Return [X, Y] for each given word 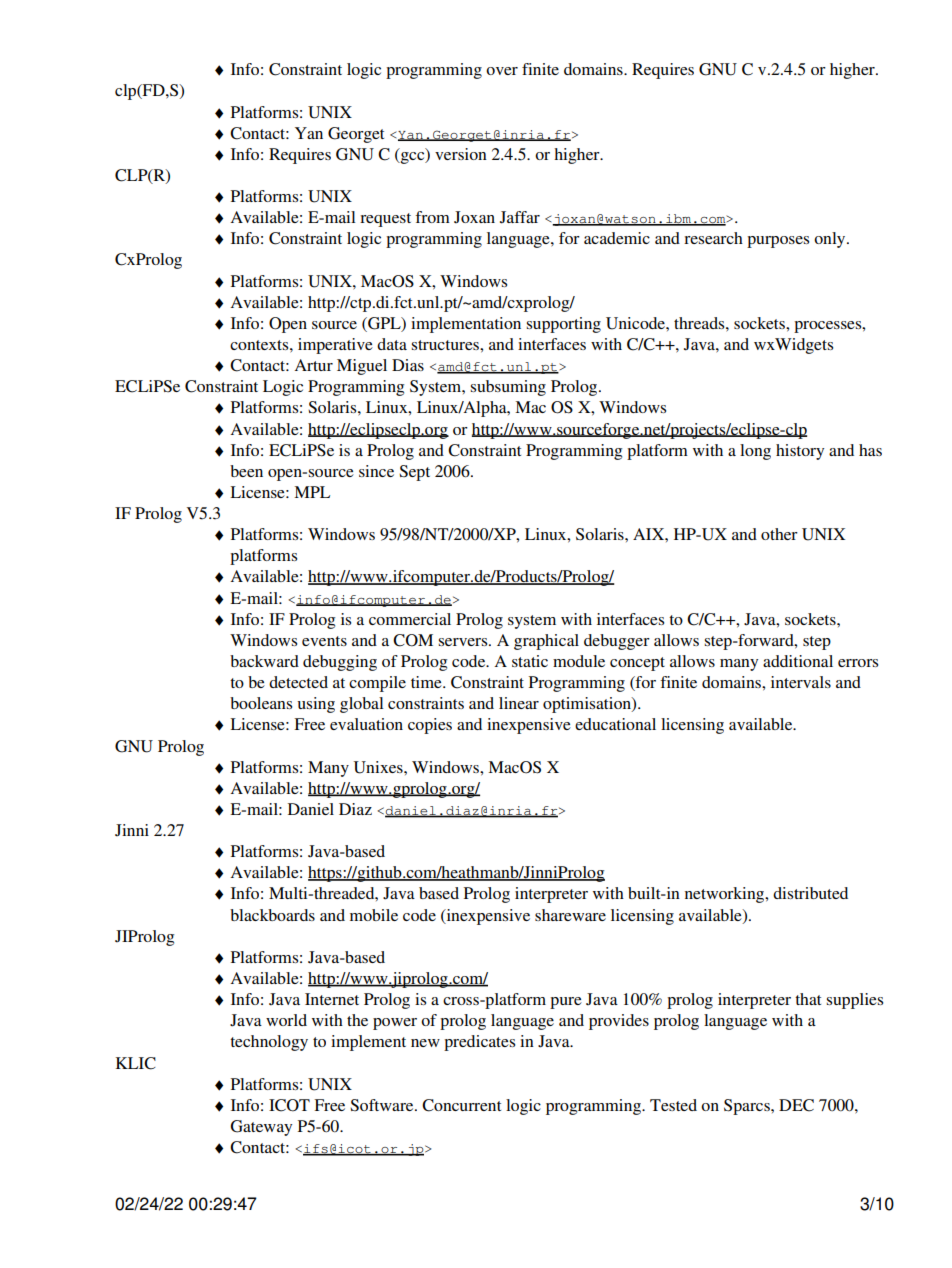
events [324, 641]
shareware [570, 915]
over [502, 71]
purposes [778, 242]
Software [383, 1105]
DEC [796, 1105]
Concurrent [461, 1105]
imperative [335, 346]
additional [798, 661]
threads [700, 323]
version [461, 154]
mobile [374, 915]
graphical [546, 642]
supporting [564, 325]
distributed [810, 893]
